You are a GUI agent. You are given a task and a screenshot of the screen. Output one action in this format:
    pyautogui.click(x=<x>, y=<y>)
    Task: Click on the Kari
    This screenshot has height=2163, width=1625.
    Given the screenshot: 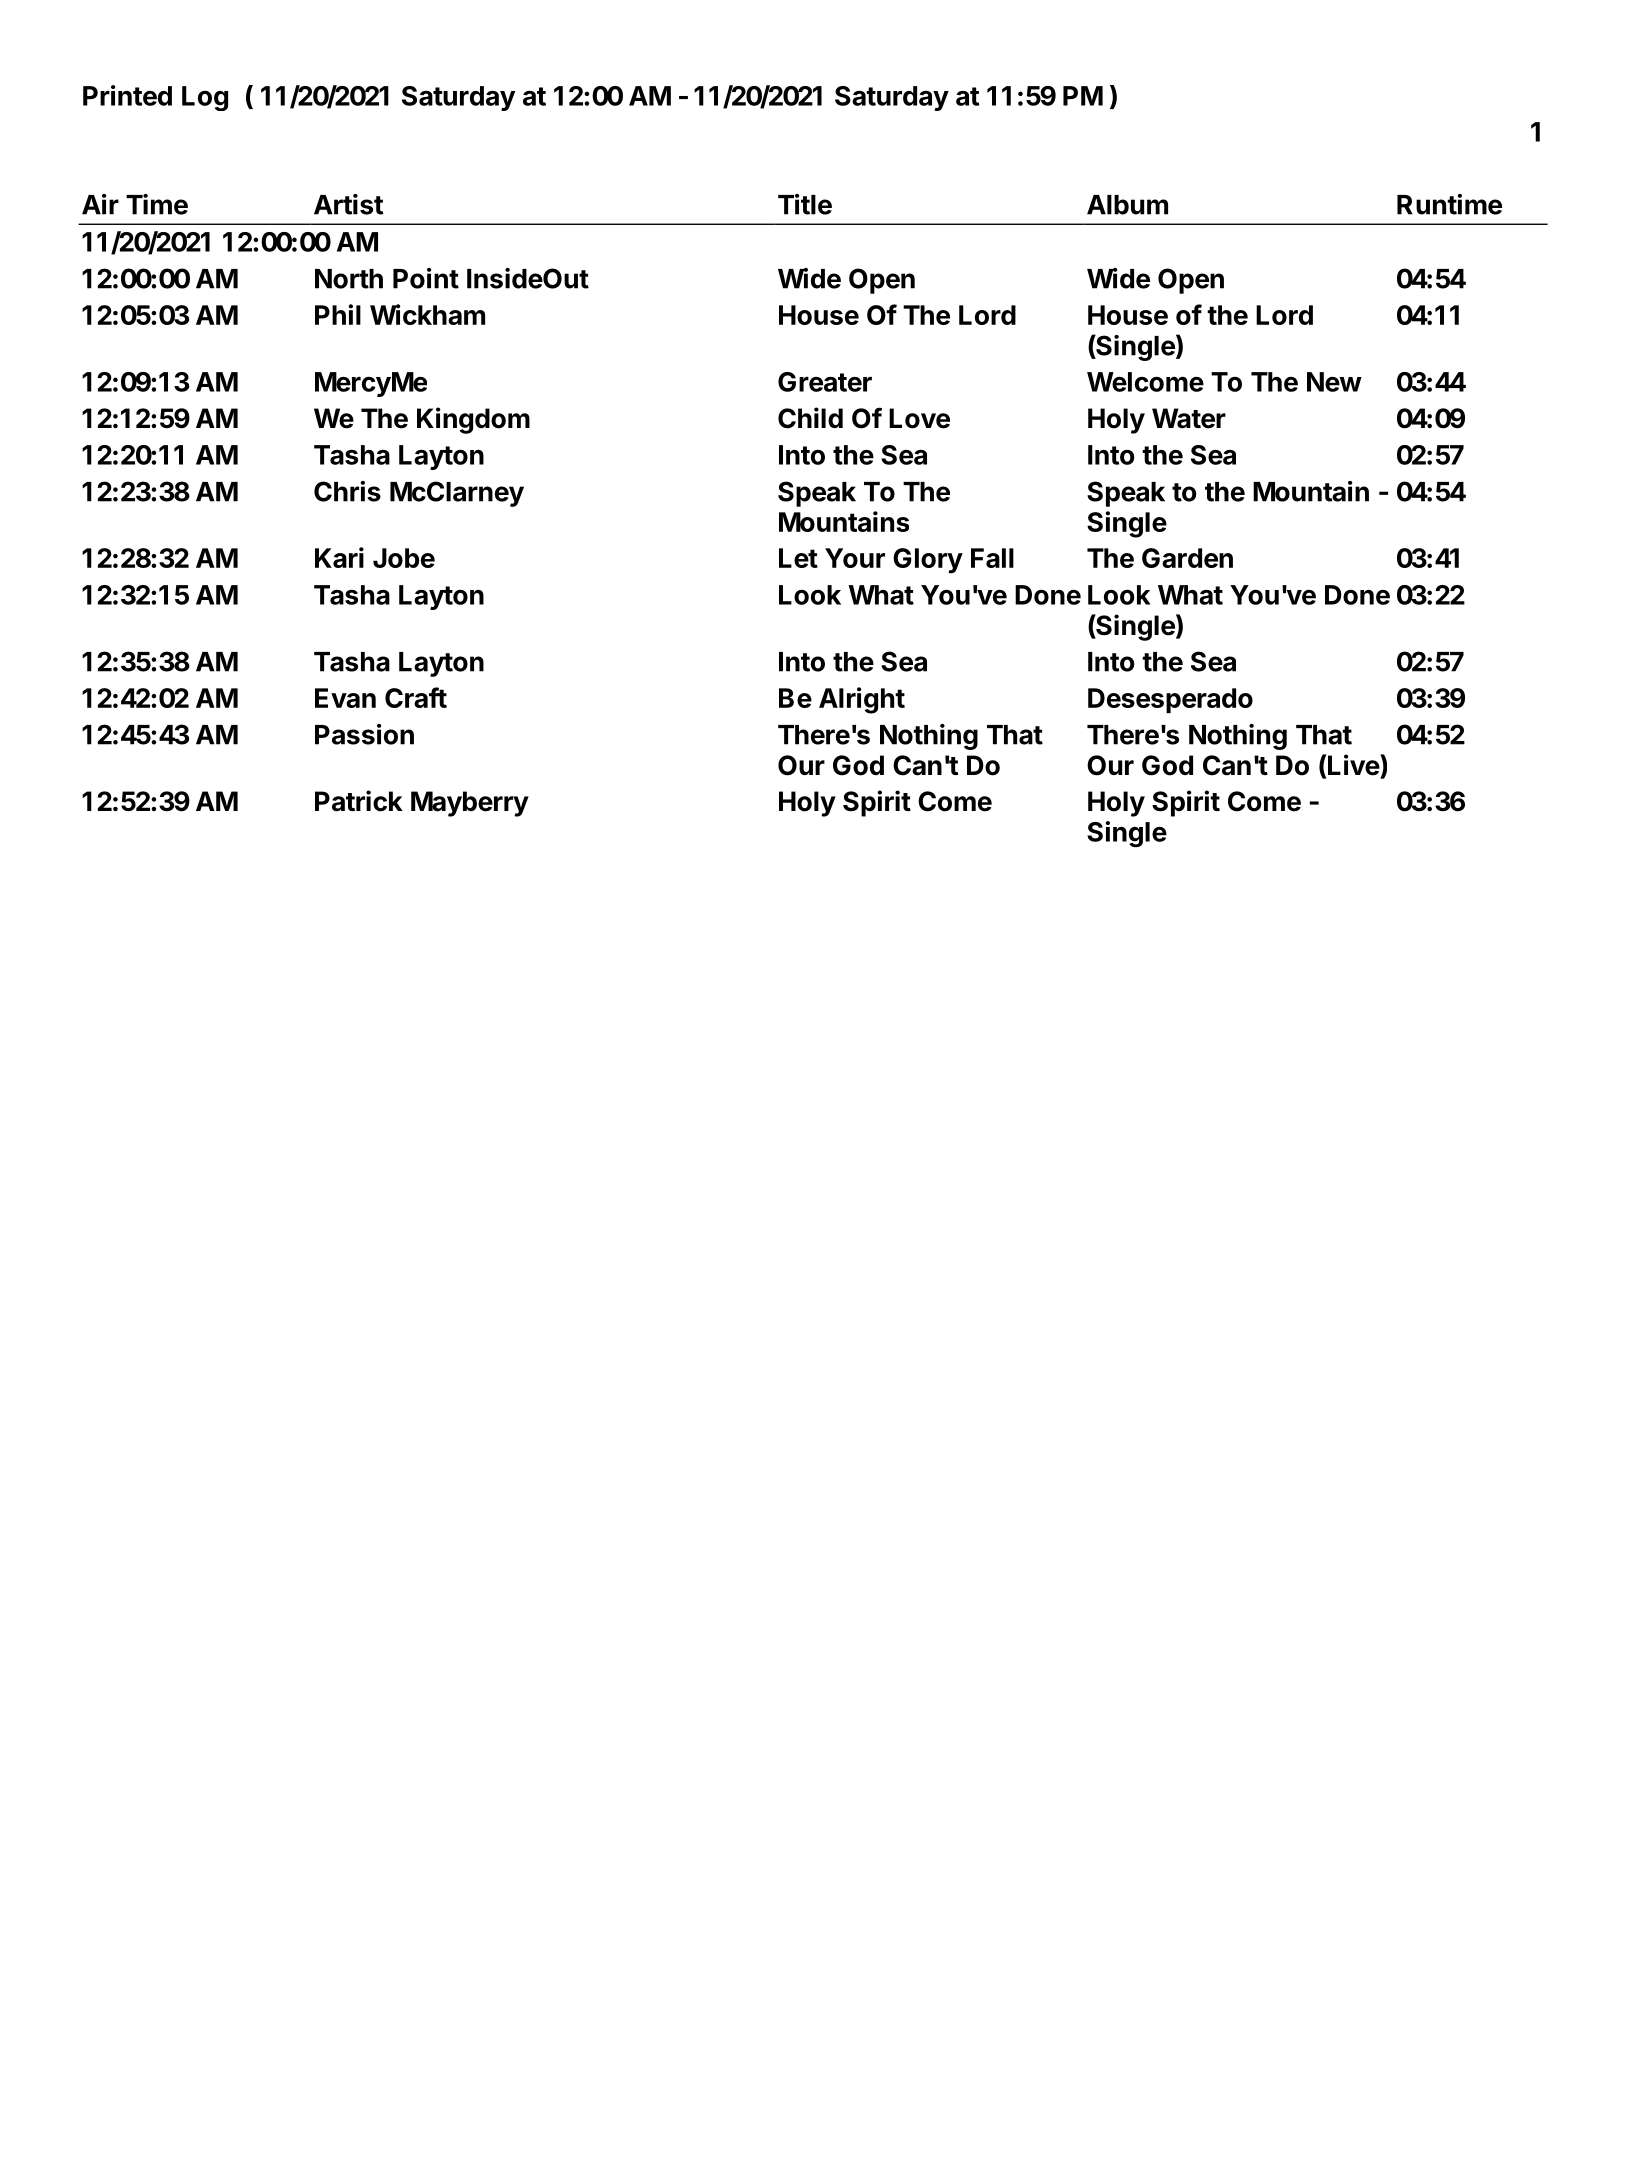 What is the action you would take?
    pyautogui.click(x=339, y=557)
